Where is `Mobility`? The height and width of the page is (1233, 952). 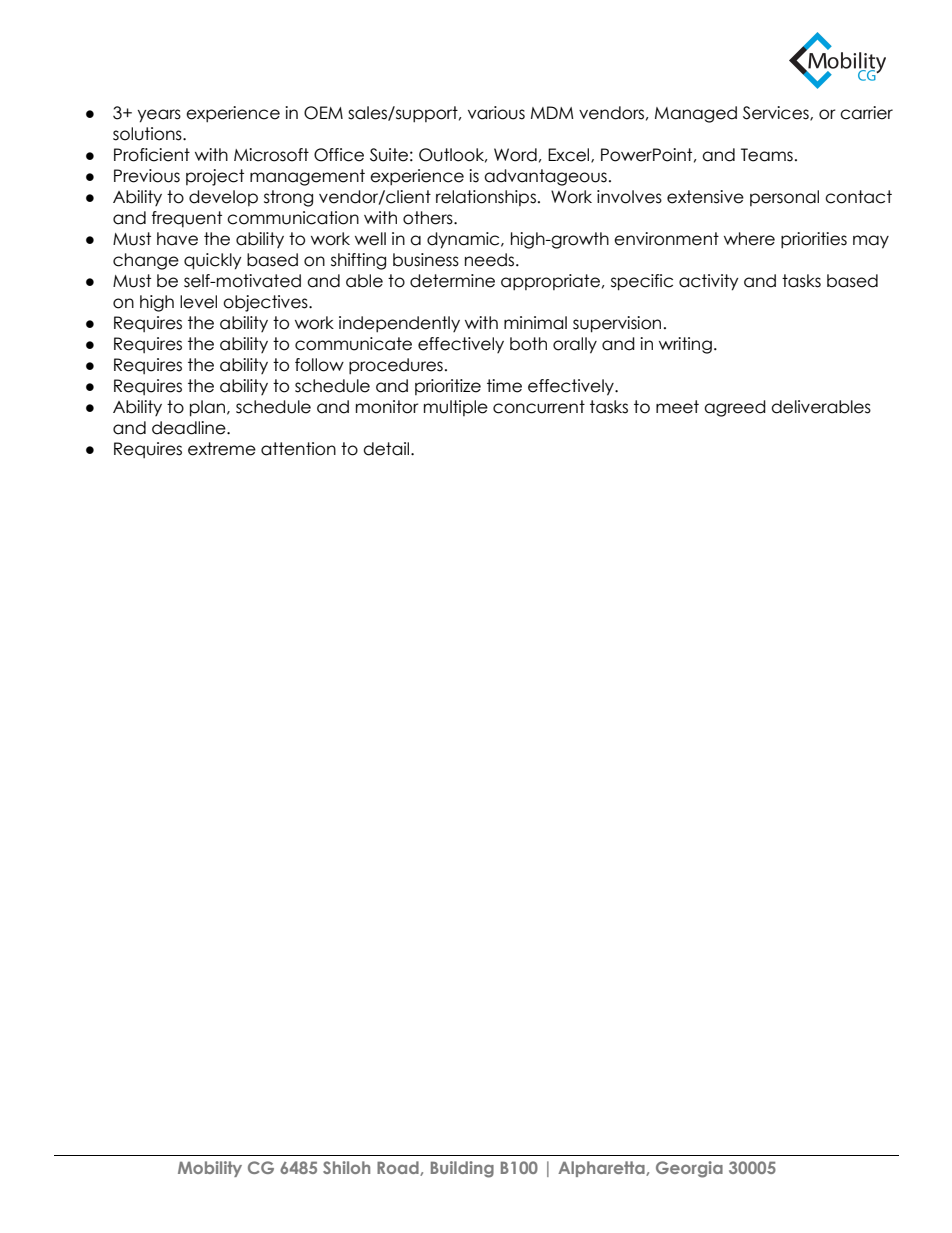
Mobility is located at coordinates (210, 1169).
